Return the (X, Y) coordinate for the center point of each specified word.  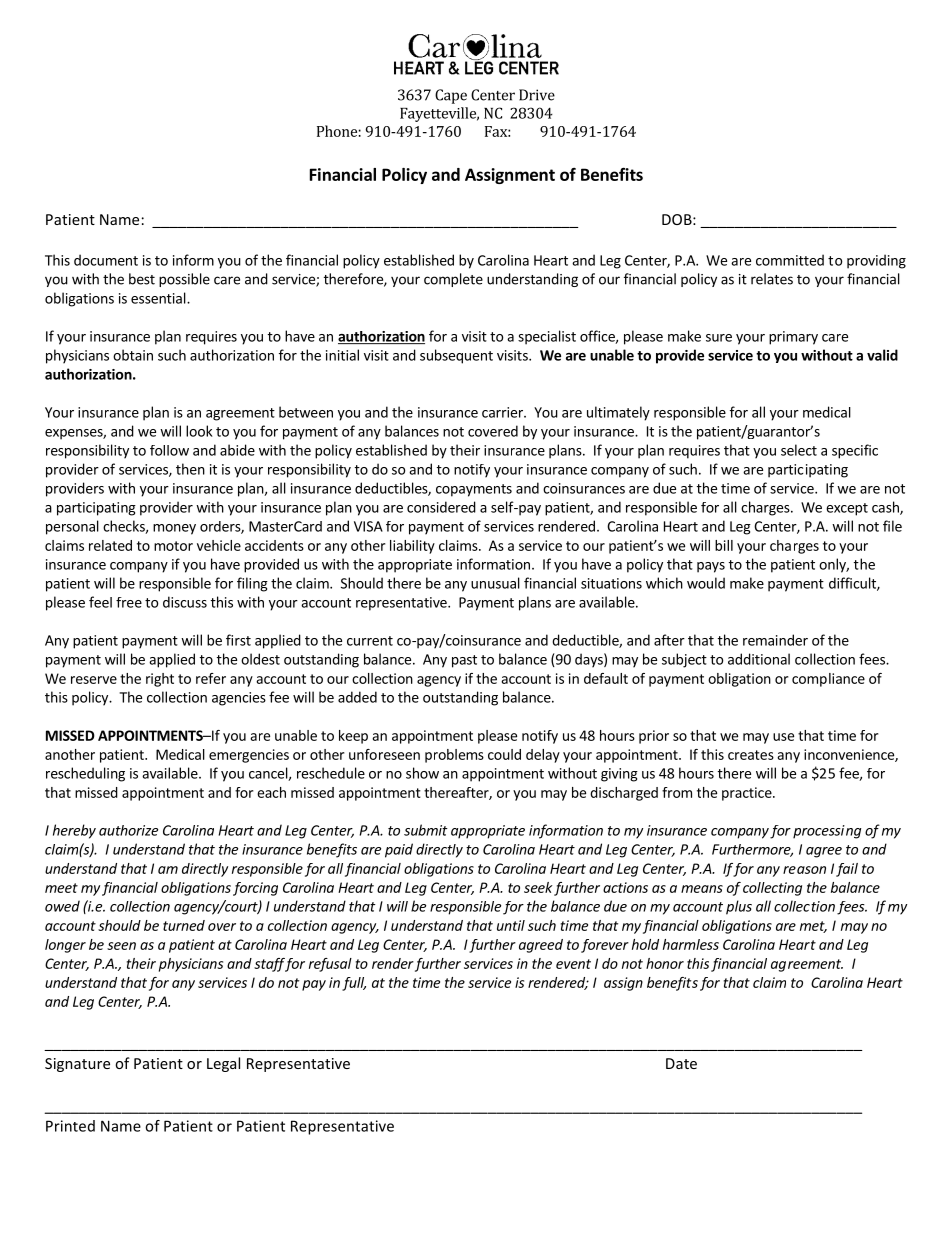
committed (790, 260)
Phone (337, 131)
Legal (223, 1064)
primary (793, 338)
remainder (775, 640)
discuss (185, 602)
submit (426, 830)
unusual (495, 583)
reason (804, 870)
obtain (133, 355)
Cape (451, 96)
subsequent (456, 356)
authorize (128, 830)
